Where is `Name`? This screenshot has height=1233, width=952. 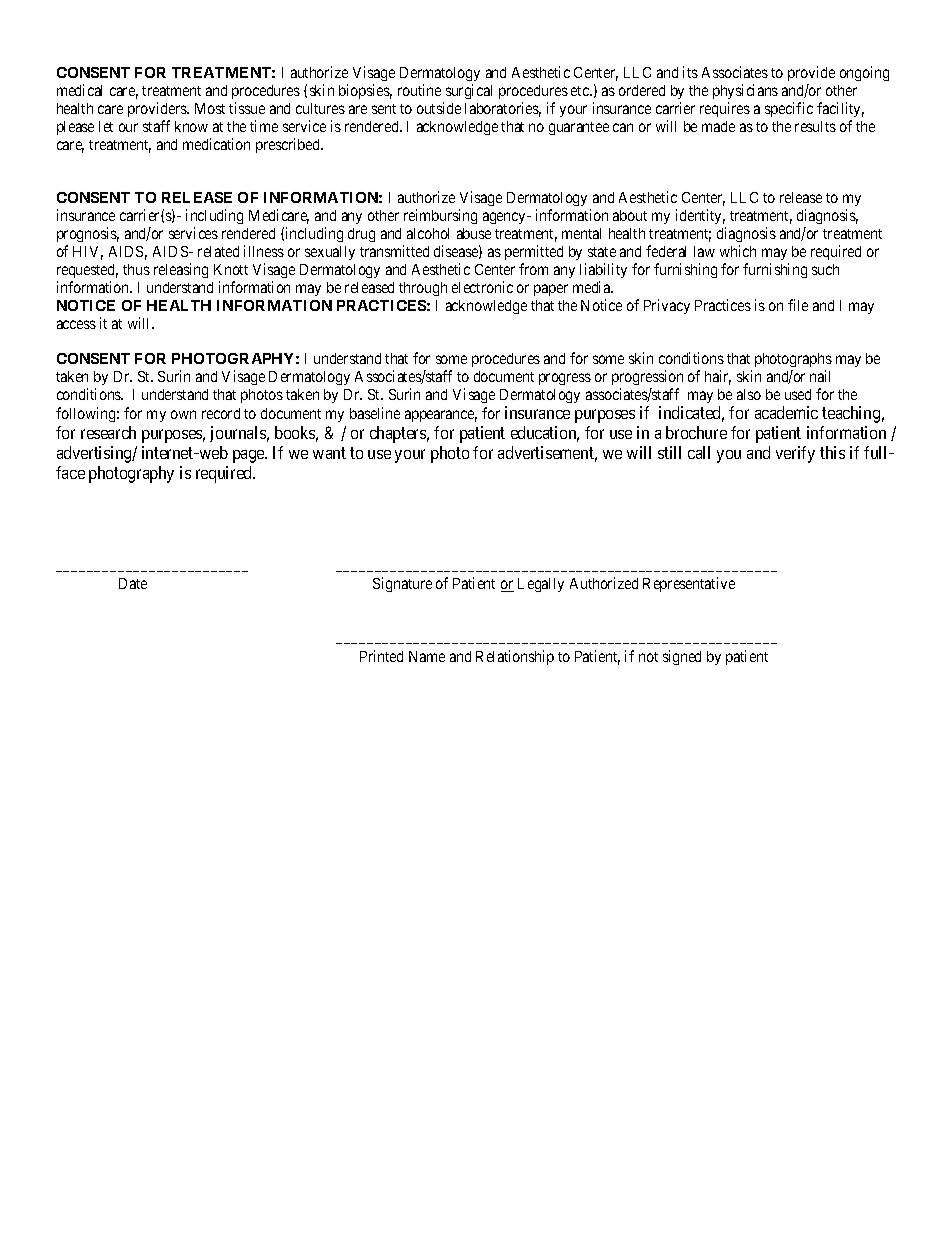
Name is located at coordinates (427, 656).
